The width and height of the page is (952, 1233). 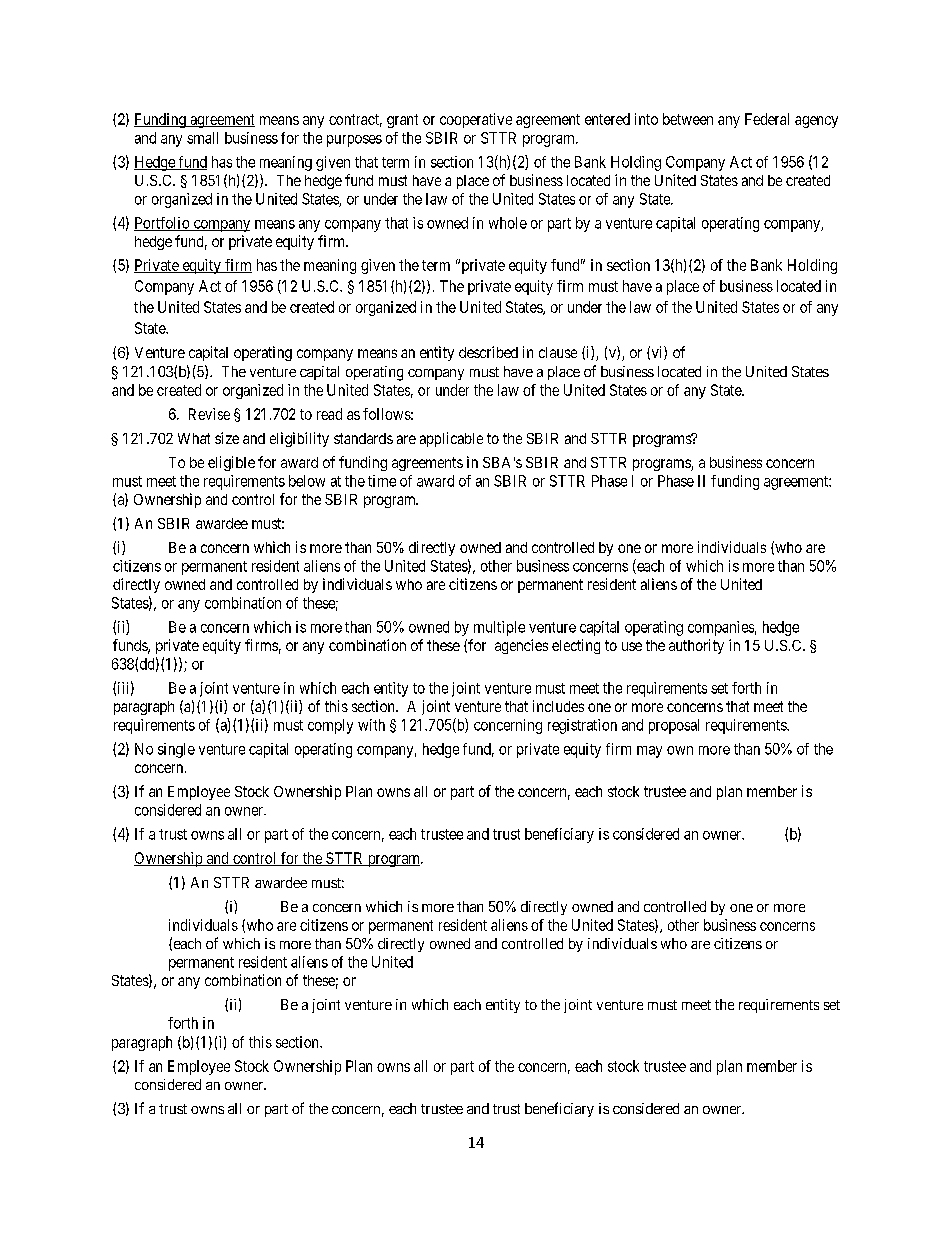 What do you see at coordinates (202, 138) in the page?
I see `small` at bounding box center [202, 138].
